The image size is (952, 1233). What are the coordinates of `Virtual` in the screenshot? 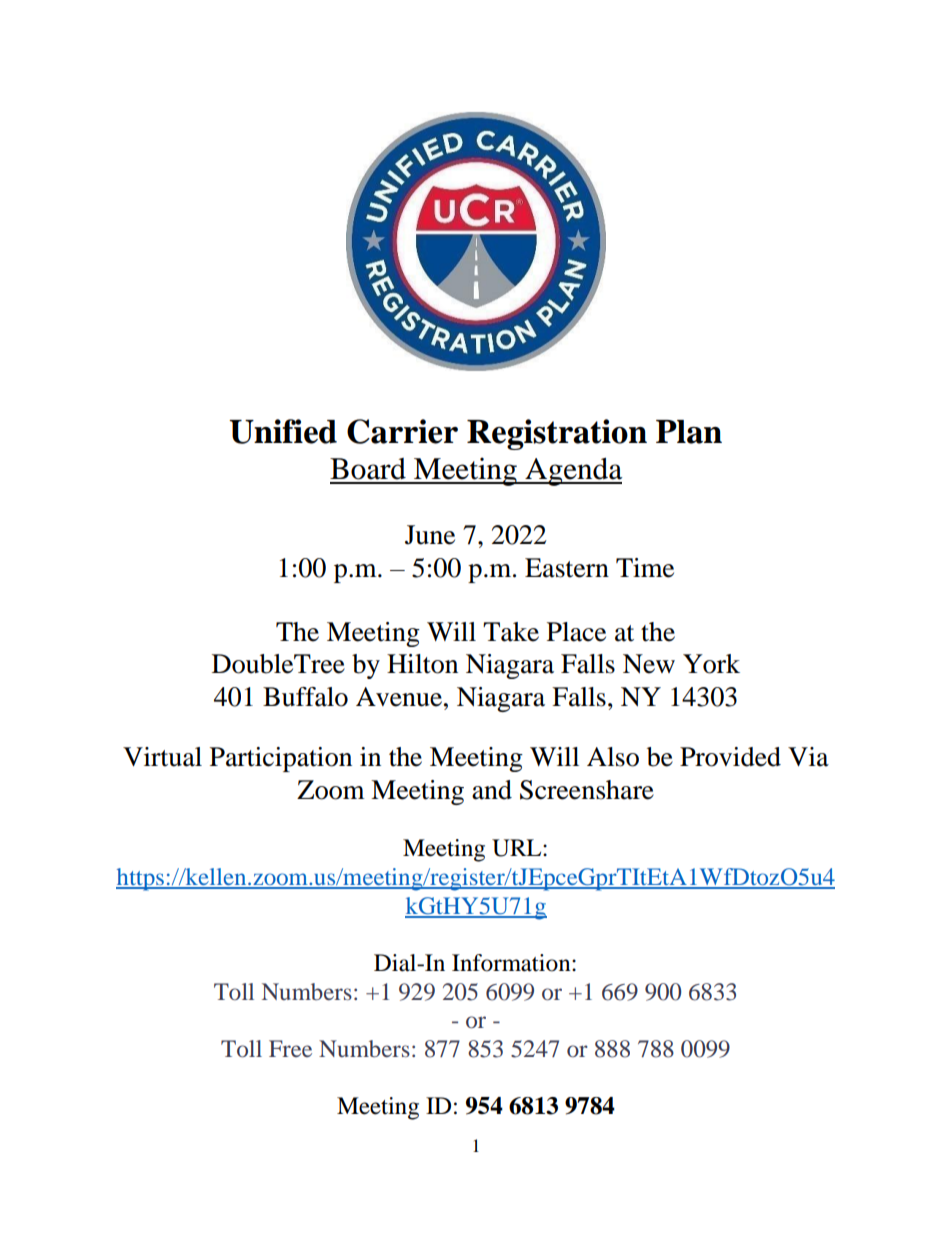 It's located at (162, 757).
